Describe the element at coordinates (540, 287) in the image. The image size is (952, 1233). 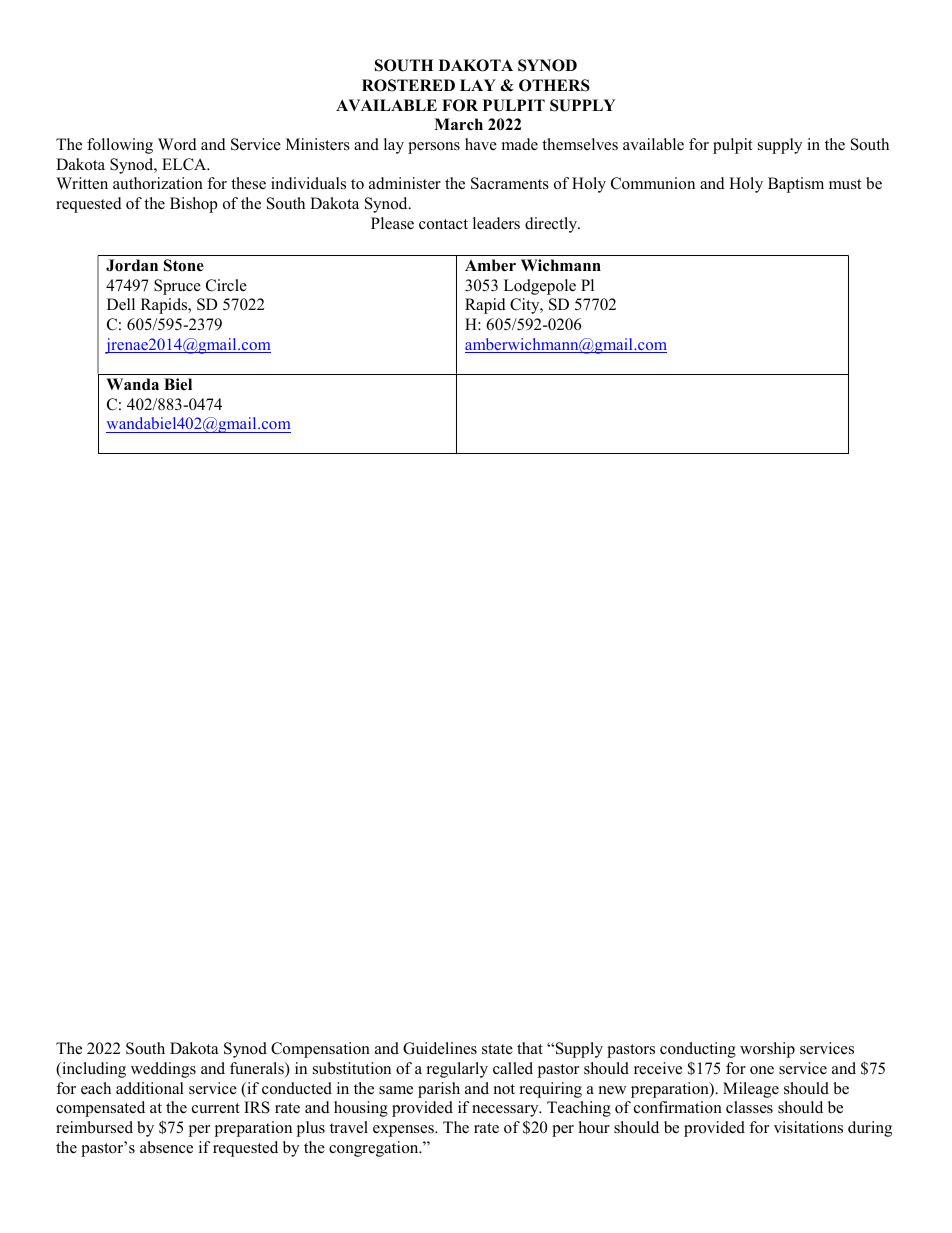
I see `Lodgepole` at that location.
